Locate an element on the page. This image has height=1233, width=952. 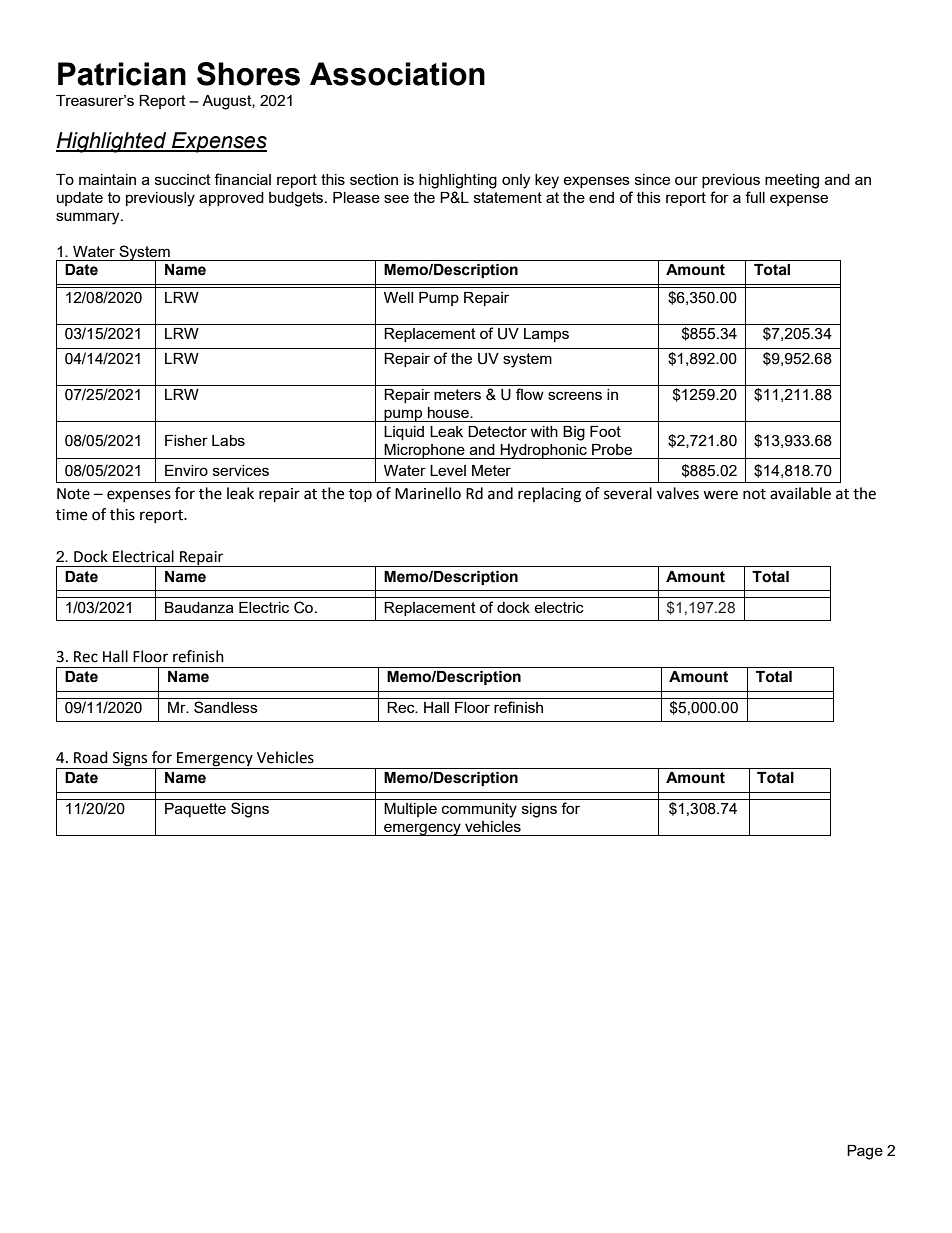
Multiple is located at coordinates (410, 810).
